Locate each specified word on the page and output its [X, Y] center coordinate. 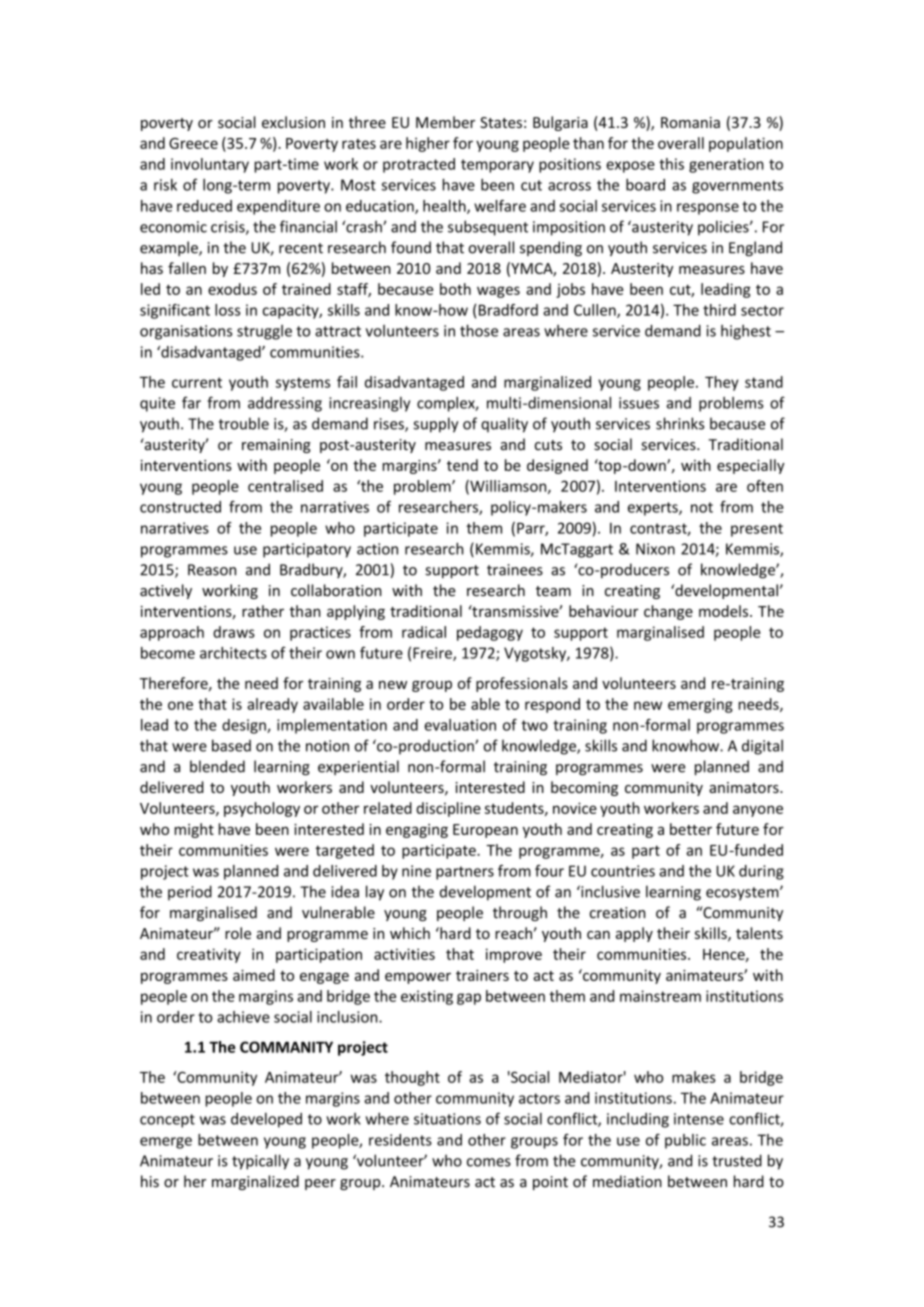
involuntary [210, 165]
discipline [448, 809]
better [691, 829]
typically [260, 1162]
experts [654, 509]
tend [462, 465]
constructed [180, 507]
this [671, 164]
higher [428, 144]
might [194, 830]
